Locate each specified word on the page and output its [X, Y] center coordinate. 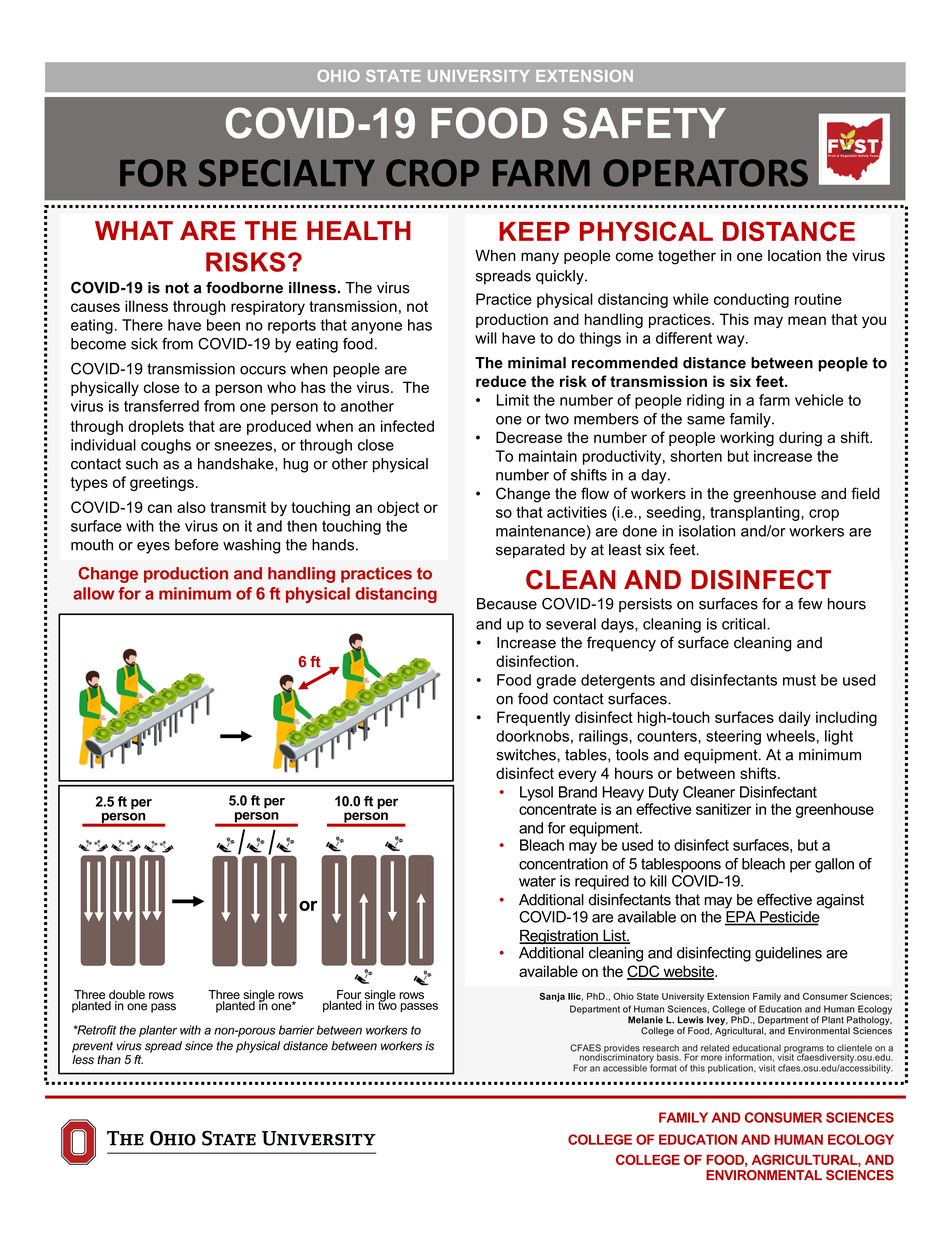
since [199, 1046]
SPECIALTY [287, 173]
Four [349, 996]
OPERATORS [705, 173]
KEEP [534, 231]
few [810, 604]
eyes [153, 548]
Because [507, 604]
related [715, 1048]
